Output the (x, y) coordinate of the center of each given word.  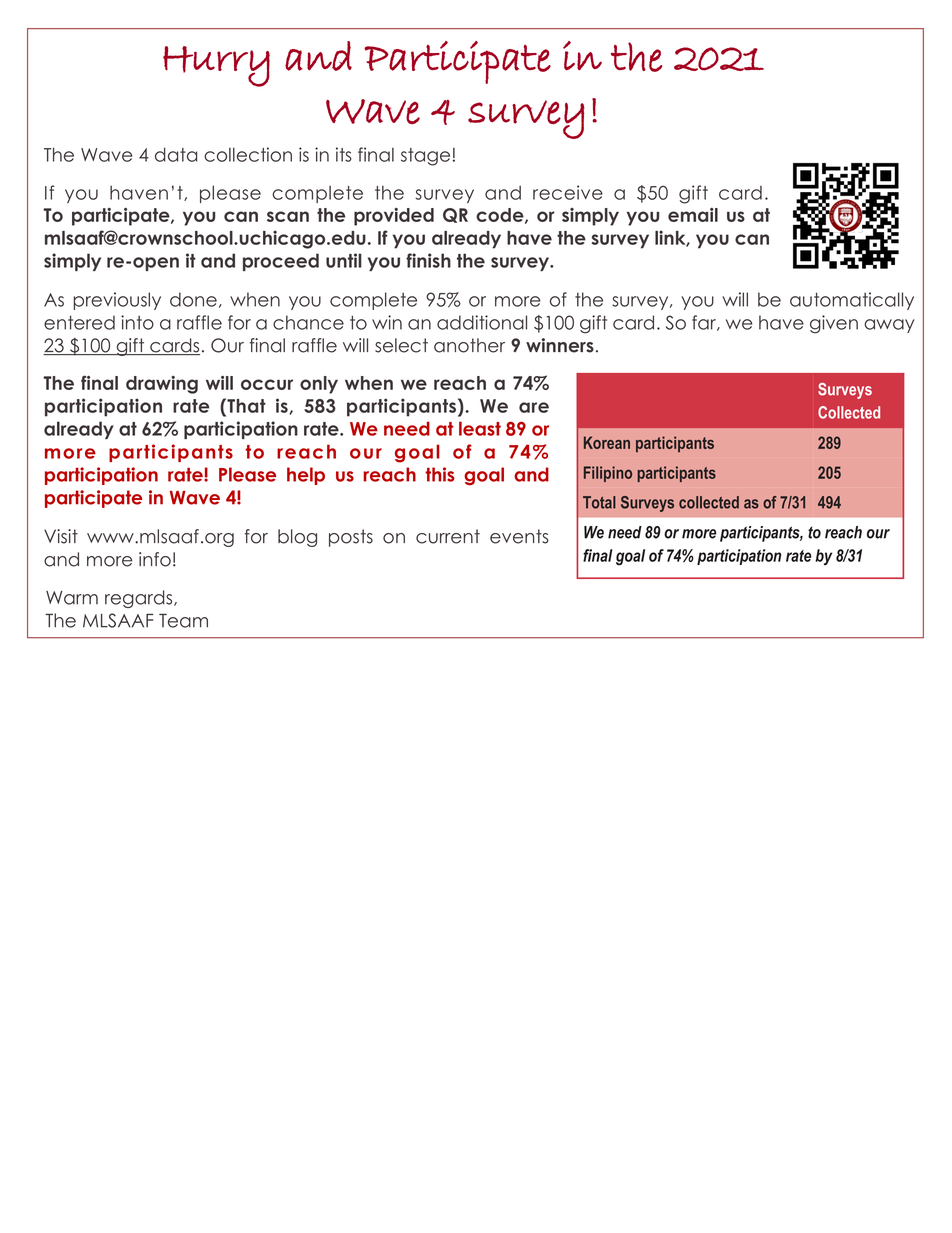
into (137, 322)
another (469, 345)
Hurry (216, 66)
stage (425, 157)
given (834, 324)
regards (140, 599)
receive (568, 192)
